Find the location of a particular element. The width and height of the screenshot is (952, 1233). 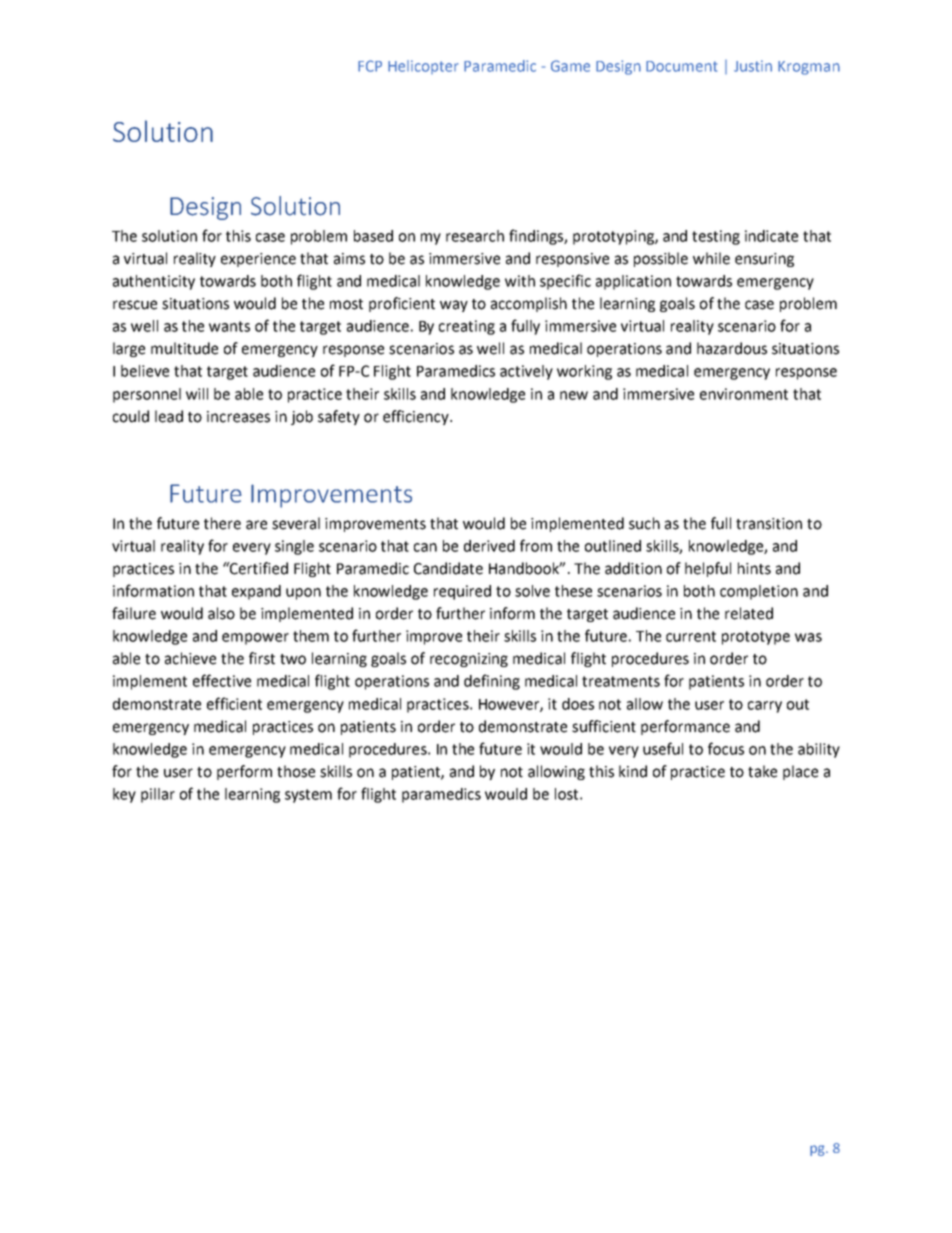

environment is located at coordinates (744, 394).
